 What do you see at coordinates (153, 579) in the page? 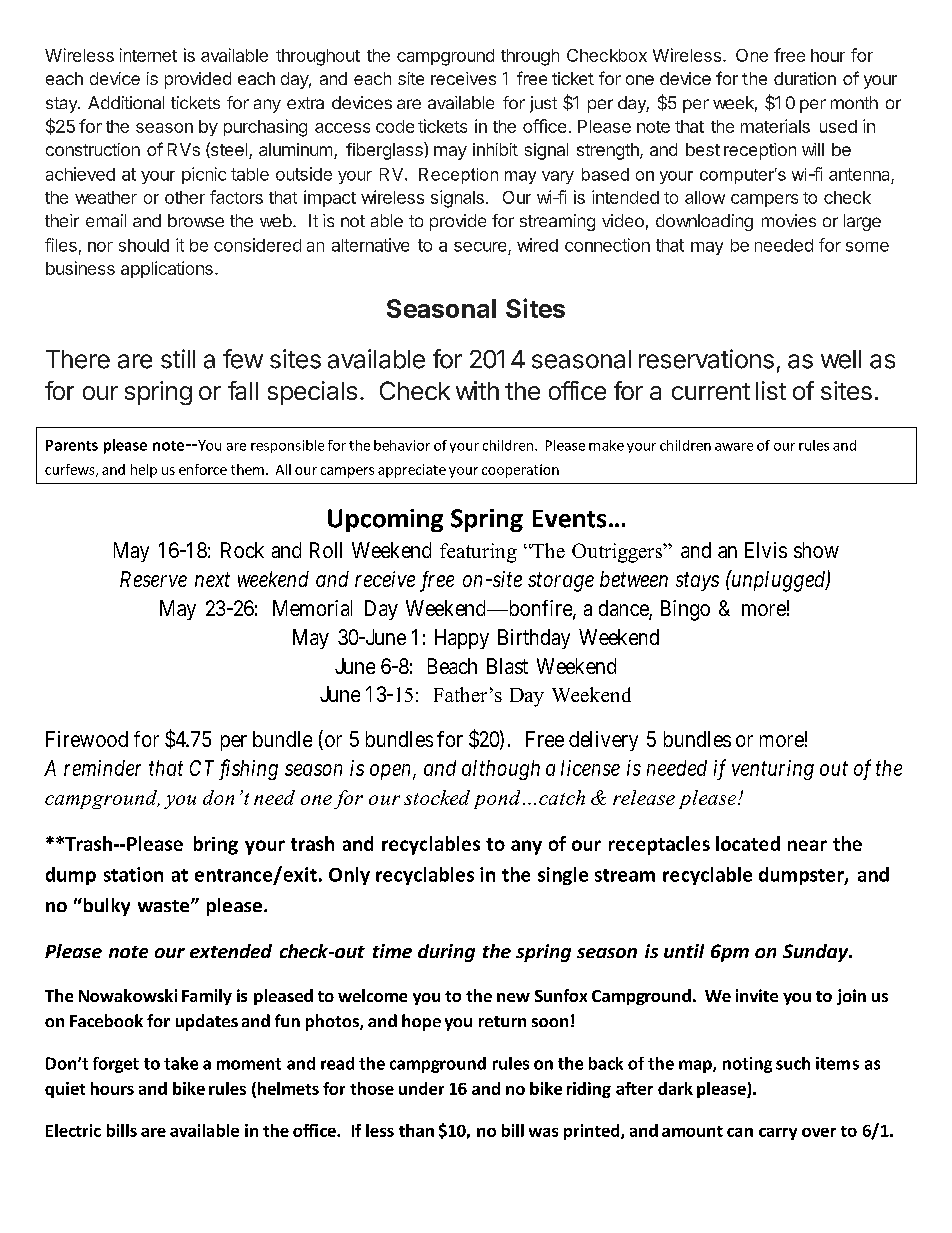
I see `Reserve` at bounding box center [153, 579].
